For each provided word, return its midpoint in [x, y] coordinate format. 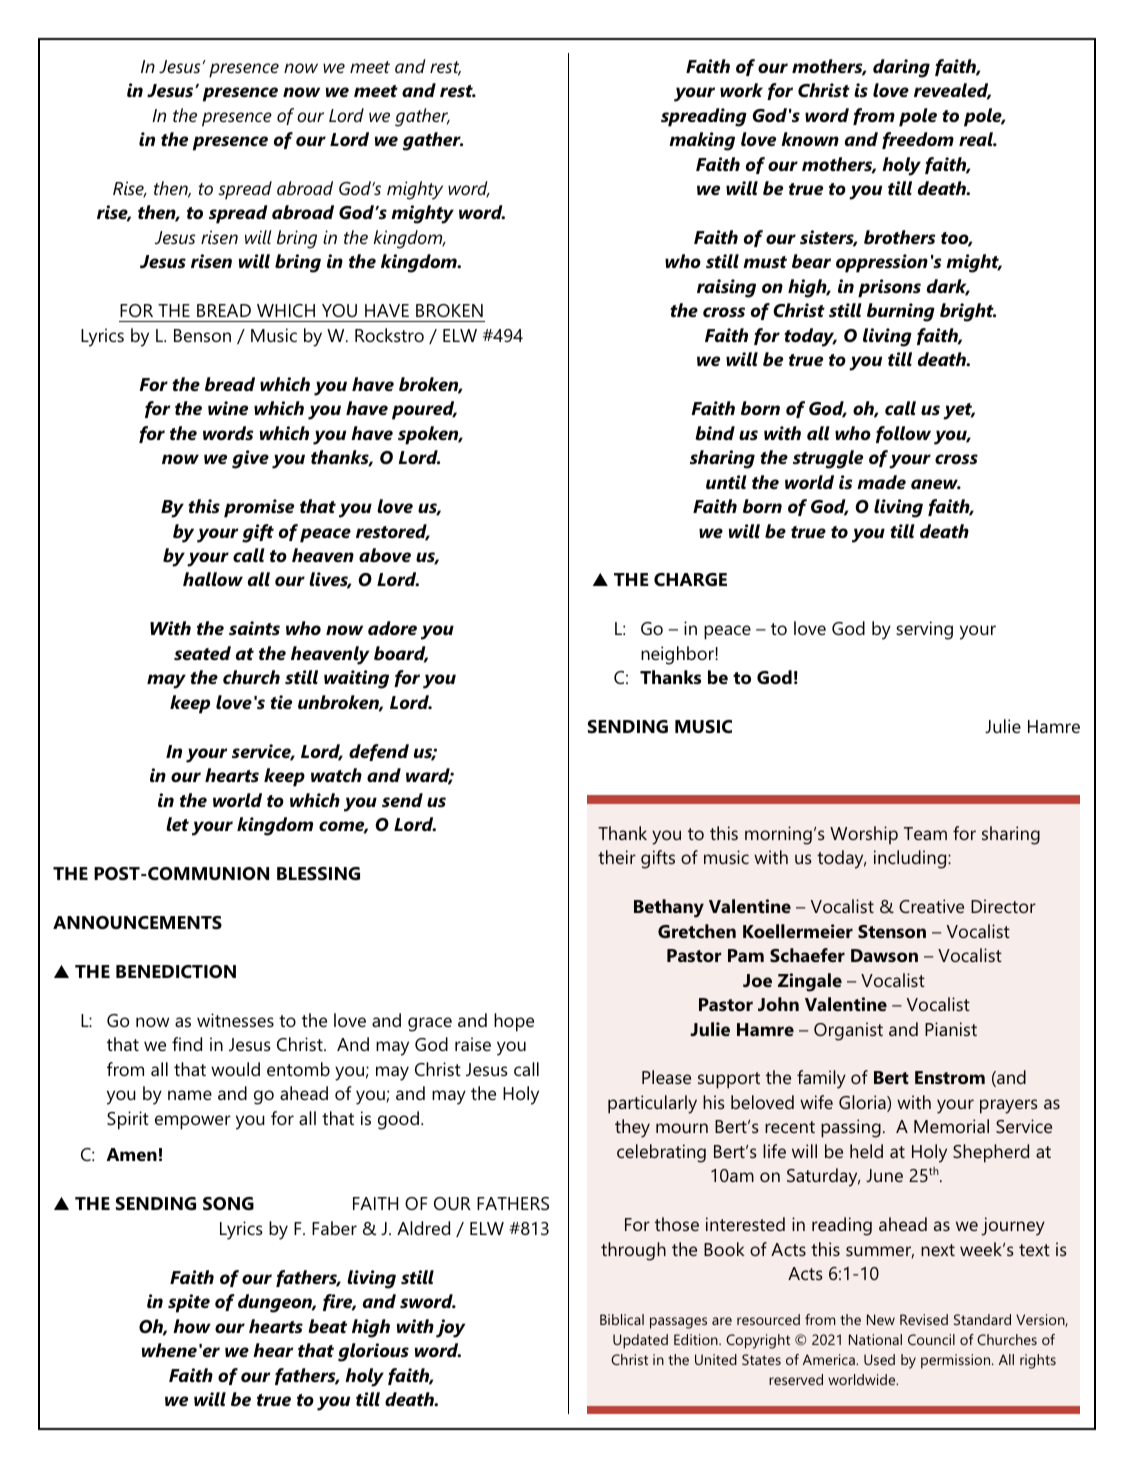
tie [281, 702]
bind [715, 433]
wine [228, 408]
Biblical [622, 1319]
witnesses [235, 1020]
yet [959, 411]
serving [924, 630]
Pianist [951, 1029]
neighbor [678, 655]
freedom [918, 140]
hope [514, 1022]
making [702, 141]
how [192, 1326]
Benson [202, 335]
